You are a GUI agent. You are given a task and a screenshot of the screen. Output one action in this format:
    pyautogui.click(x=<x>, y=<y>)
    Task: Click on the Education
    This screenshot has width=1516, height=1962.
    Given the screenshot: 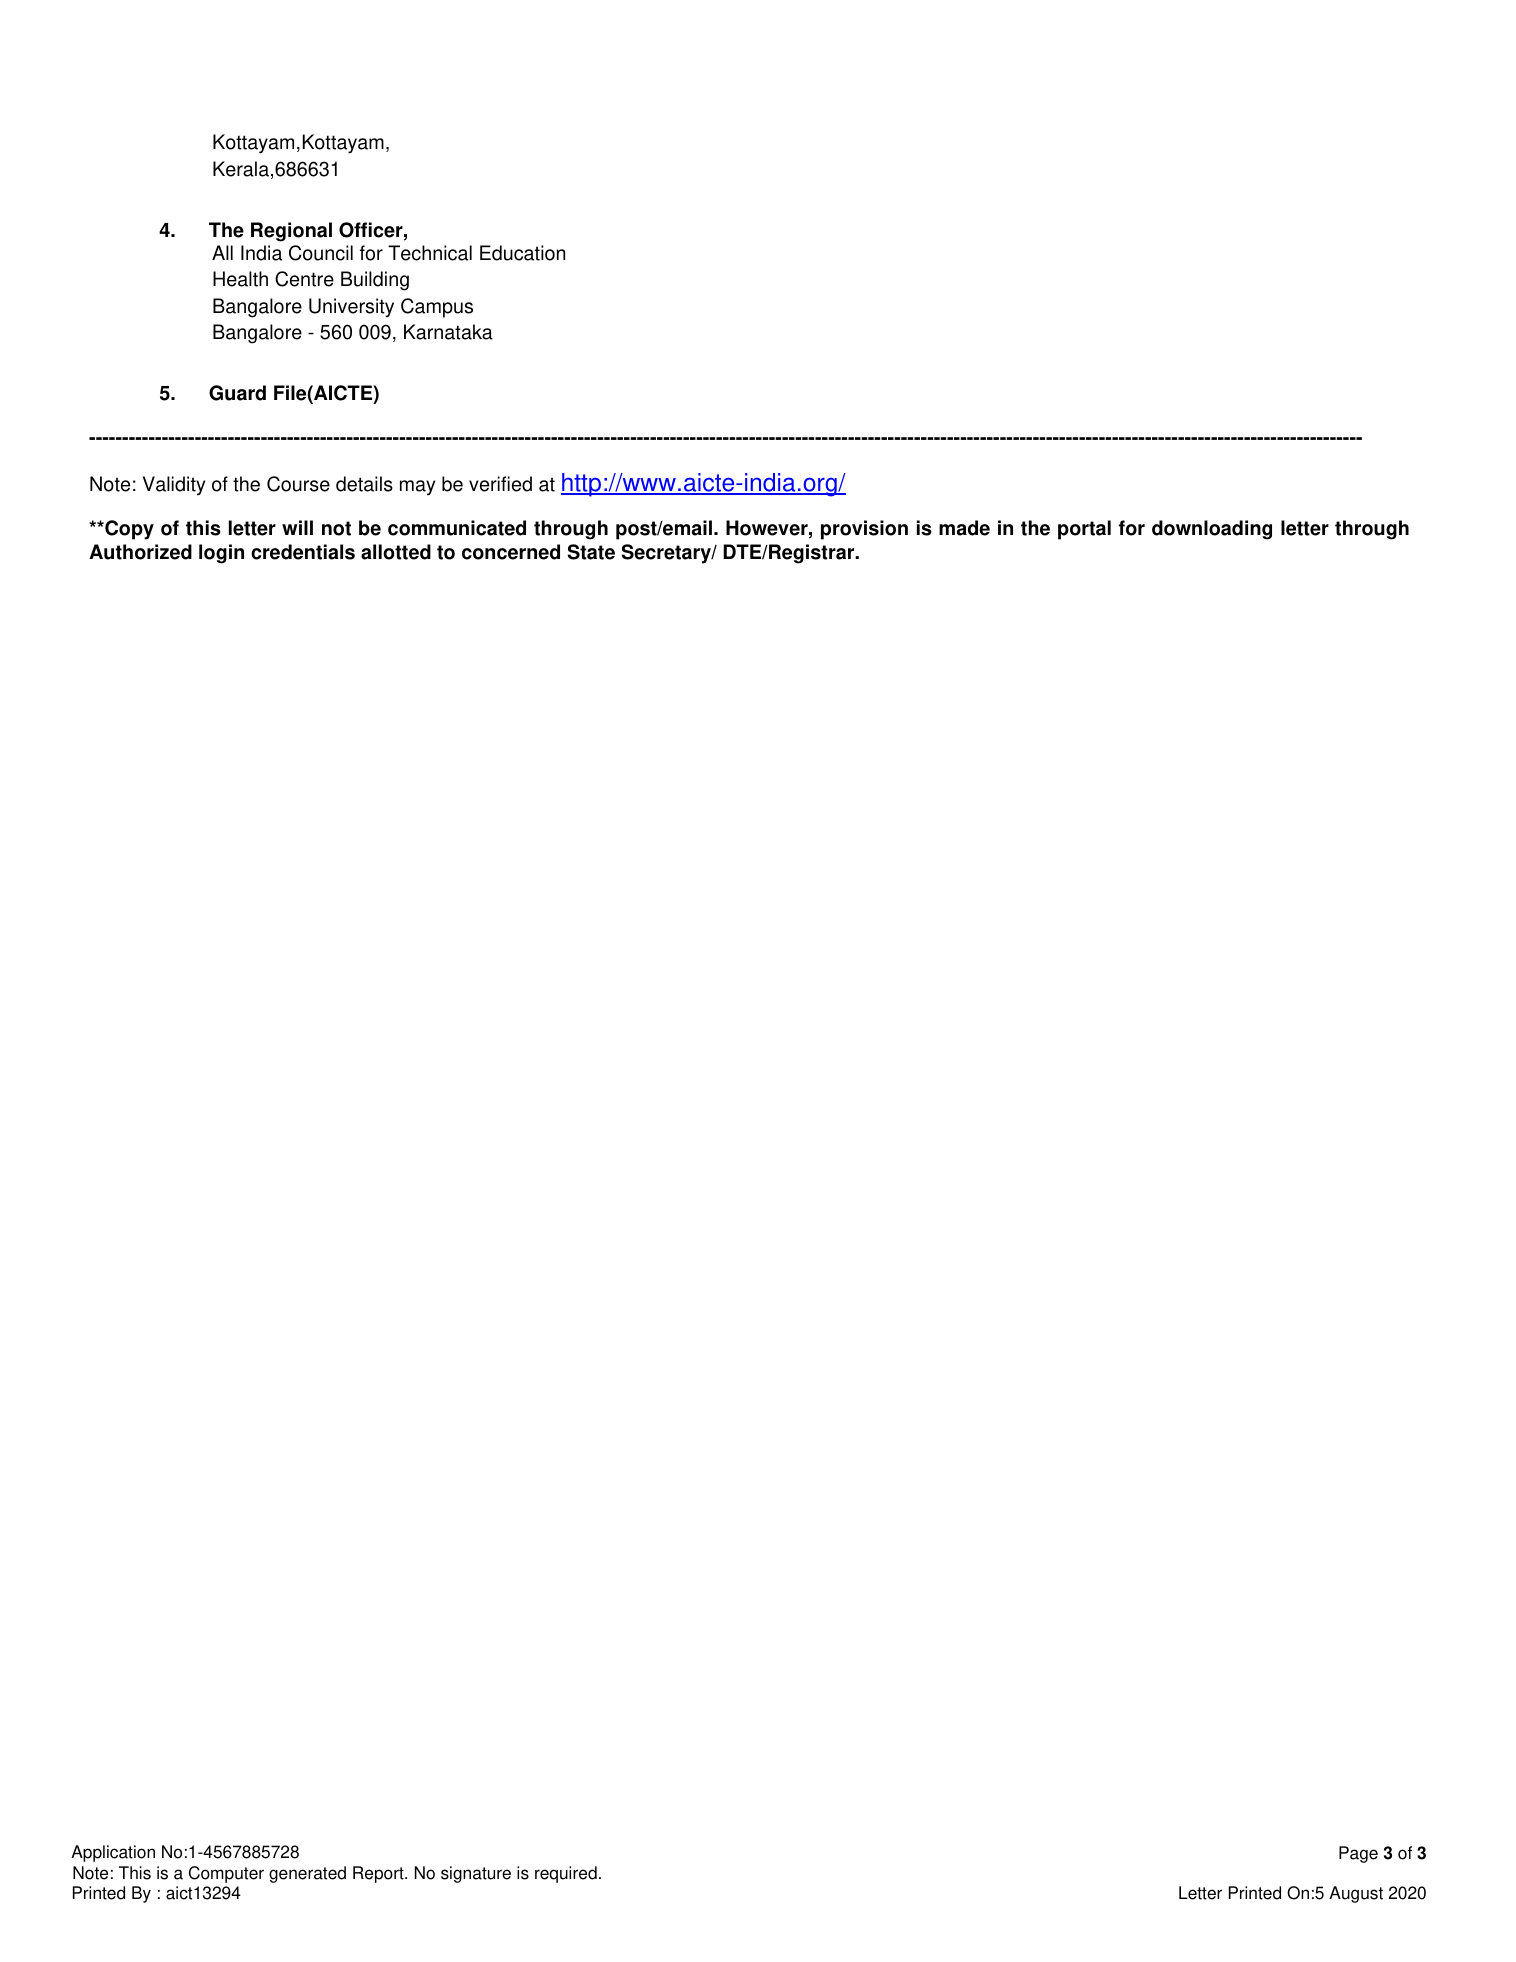 What is the action you would take?
    pyautogui.click(x=522, y=253)
